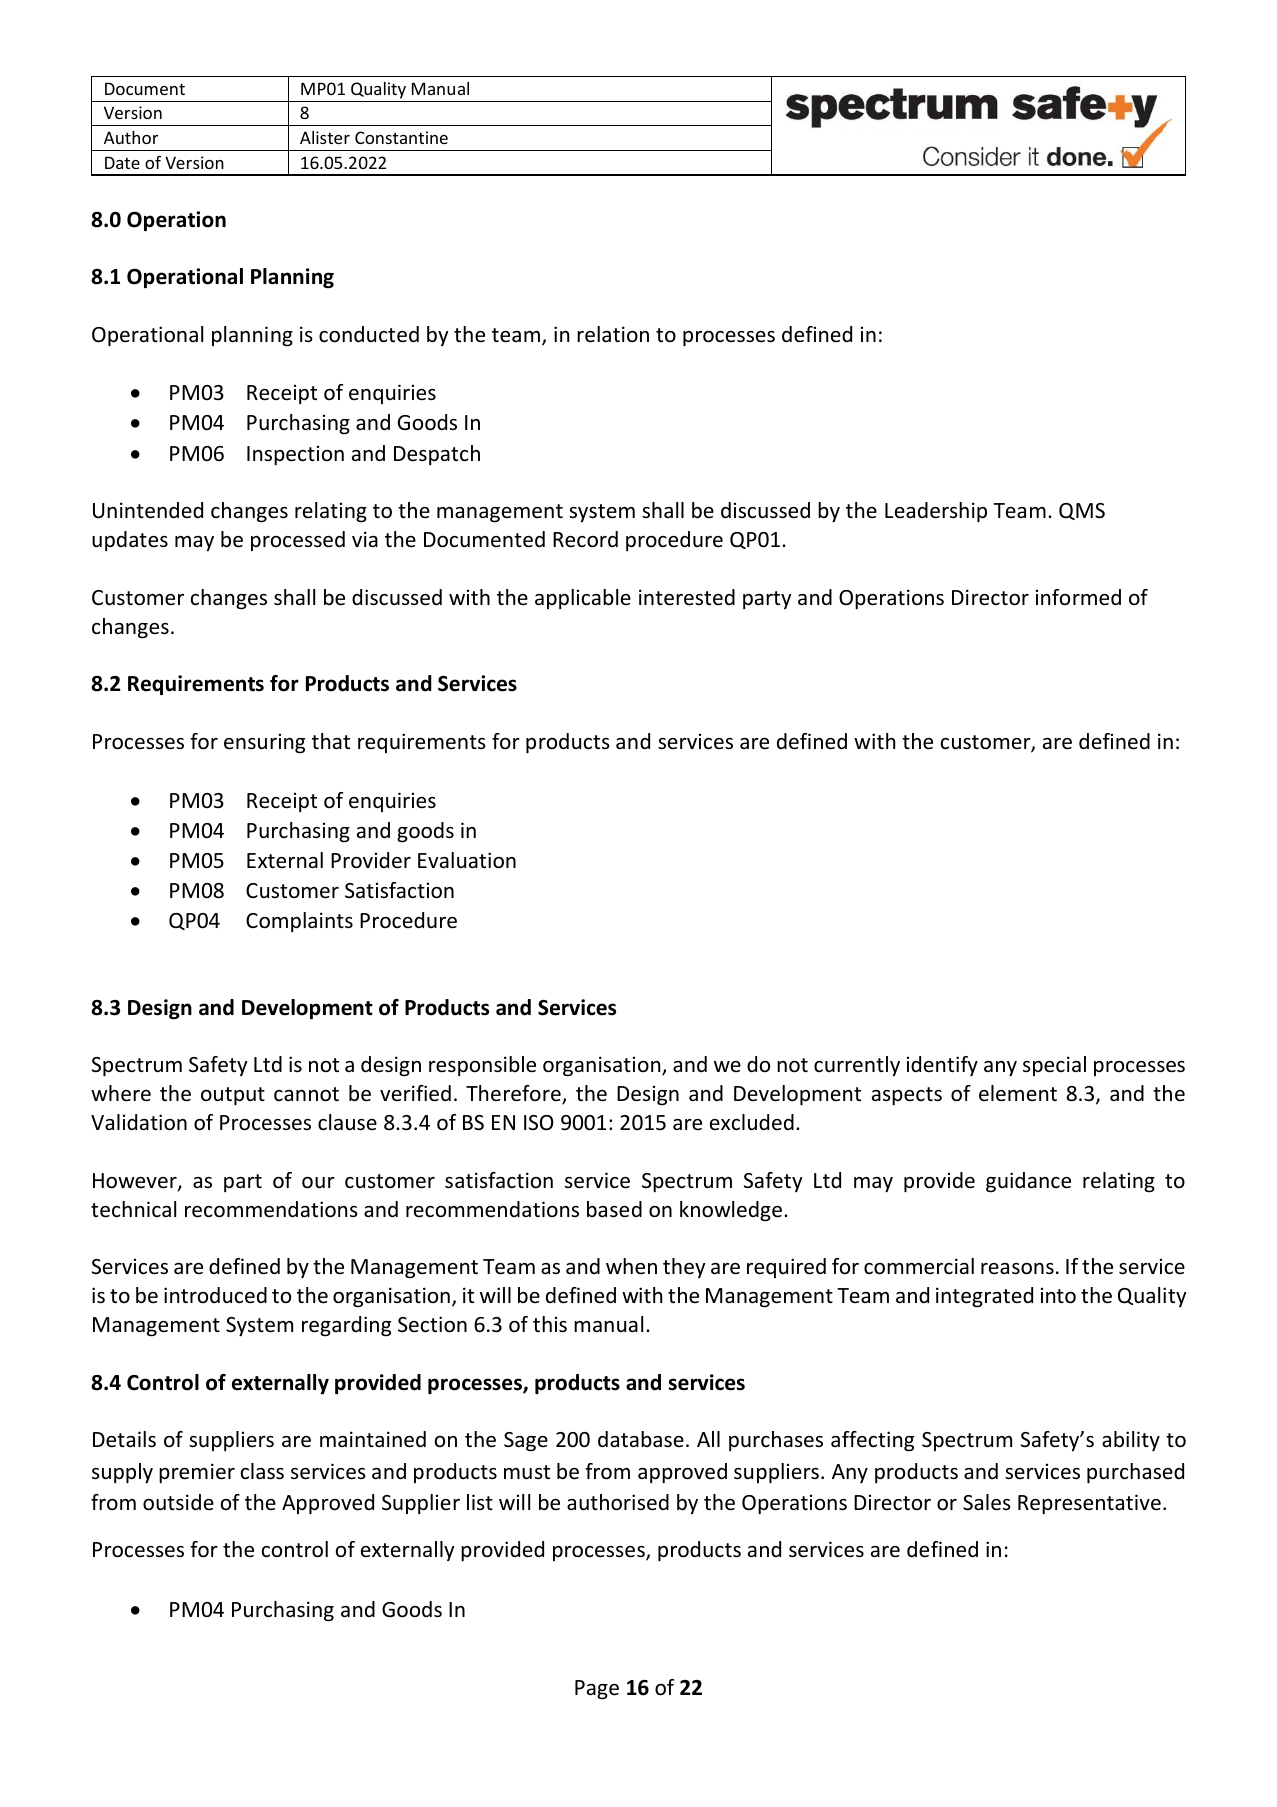 The height and width of the screenshot is (1807, 1277). Describe the element at coordinates (233, 1096) in the screenshot. I see `output` at that location.
